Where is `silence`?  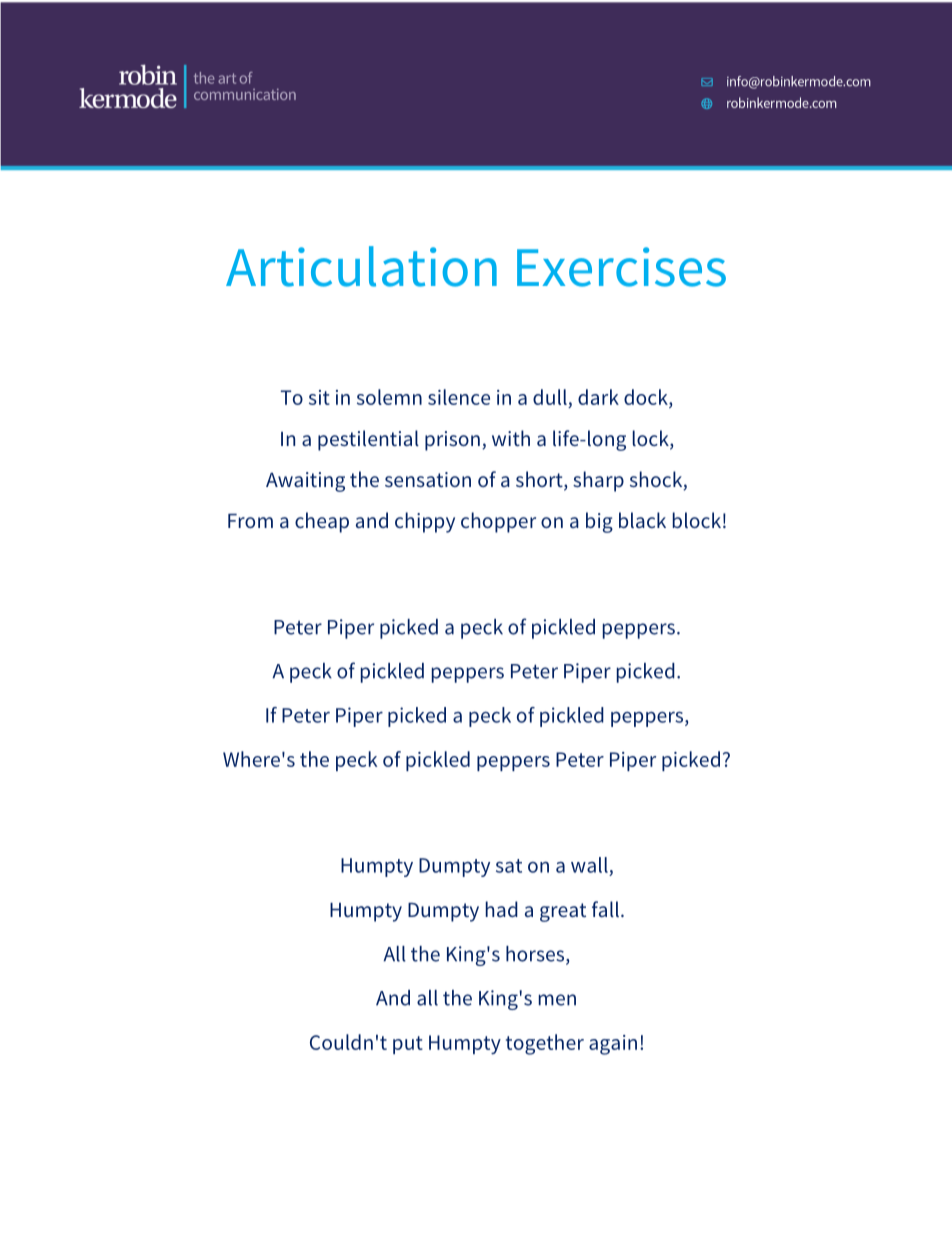
silence is located at coordinates (459, 397).
